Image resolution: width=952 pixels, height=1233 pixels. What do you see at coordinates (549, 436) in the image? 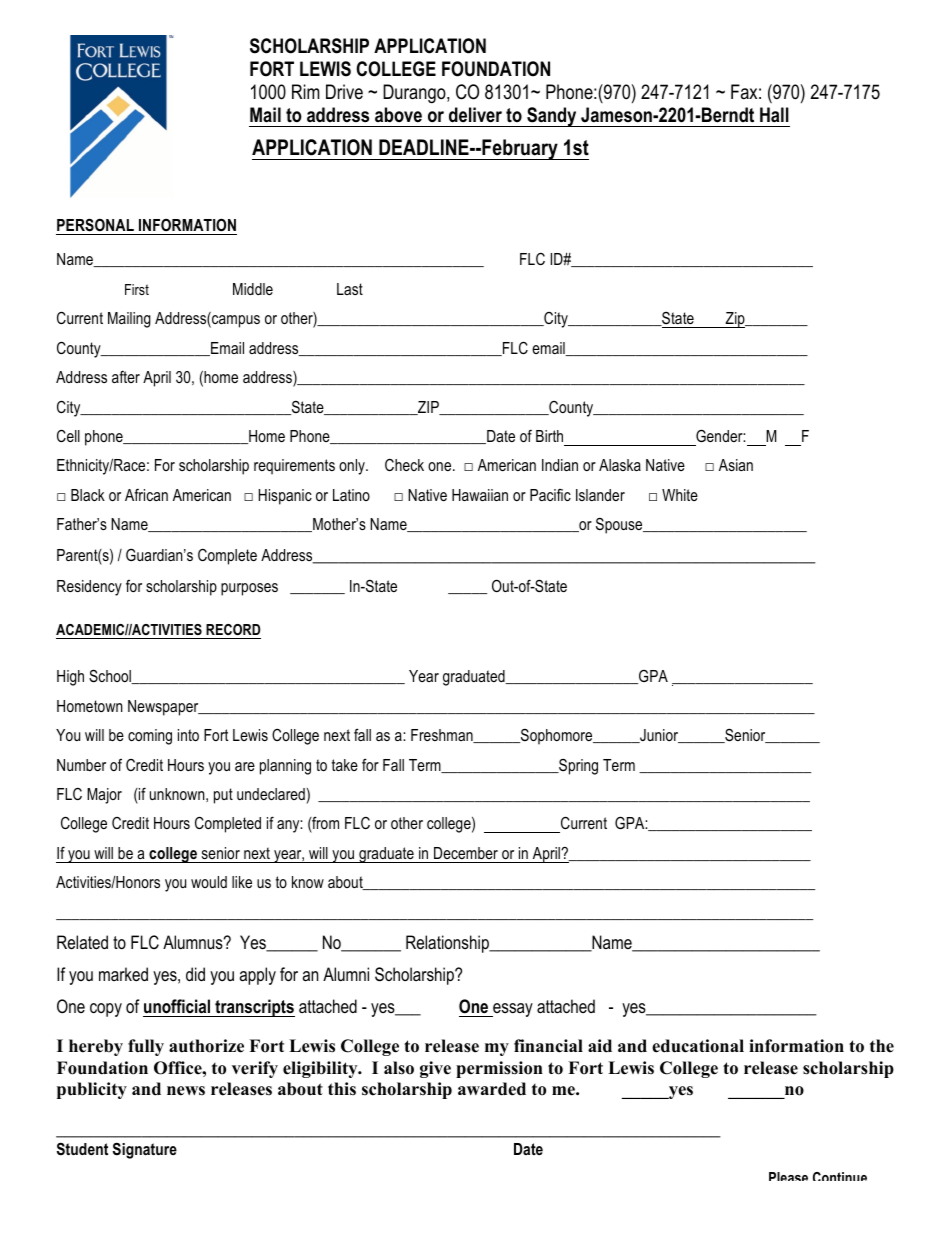
I see `Birth` at bounding box center [549, 436].
